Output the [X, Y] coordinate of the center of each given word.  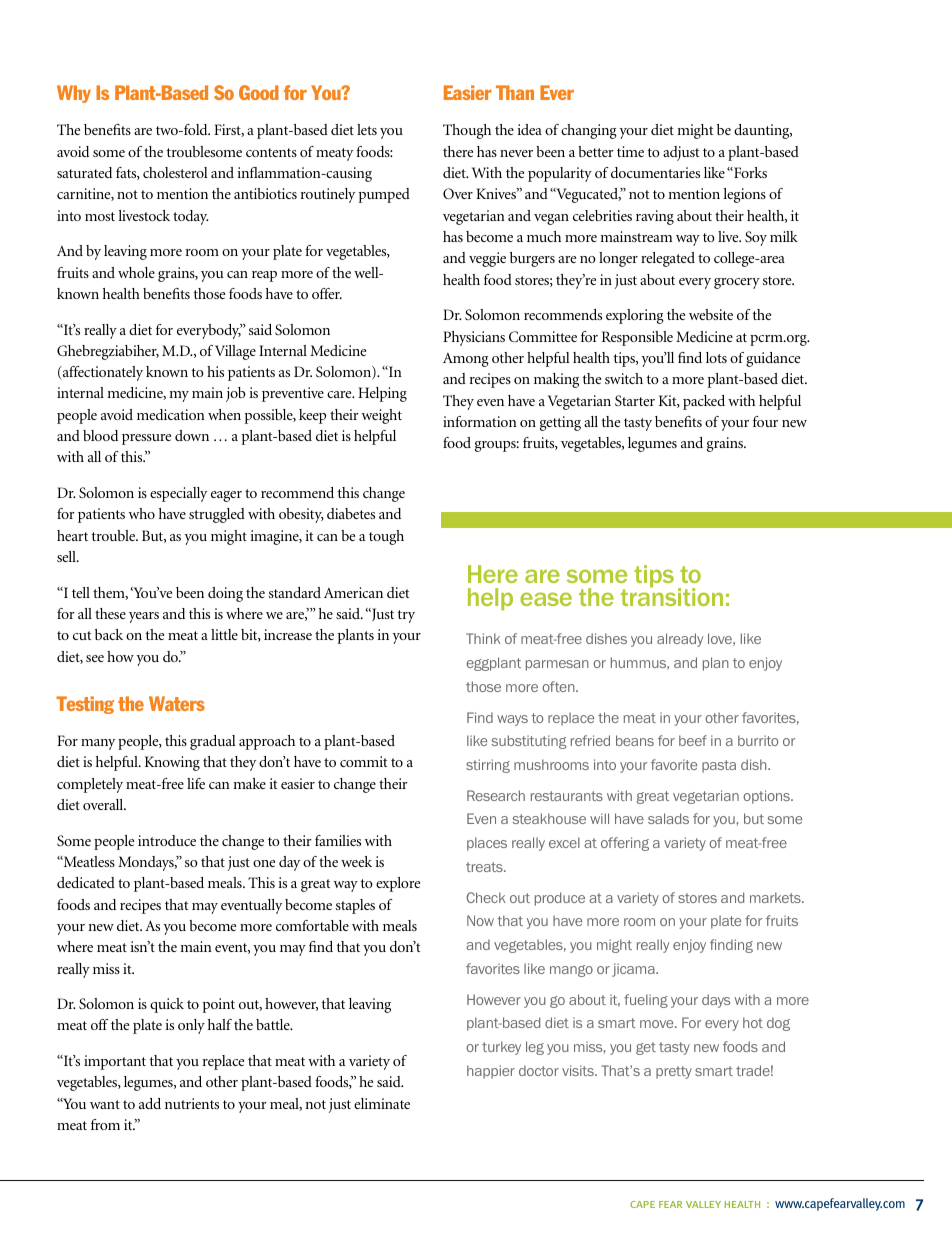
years [144, 617]
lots [716, 357]
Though [467, 131]
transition [672, 596]
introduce [167, 840]
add [150, 1103]
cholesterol [175, 172]
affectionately [101, 373]
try [406, 616]
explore [398, 884]
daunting [763, 131]
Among [466, 360]
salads [668, 818]
